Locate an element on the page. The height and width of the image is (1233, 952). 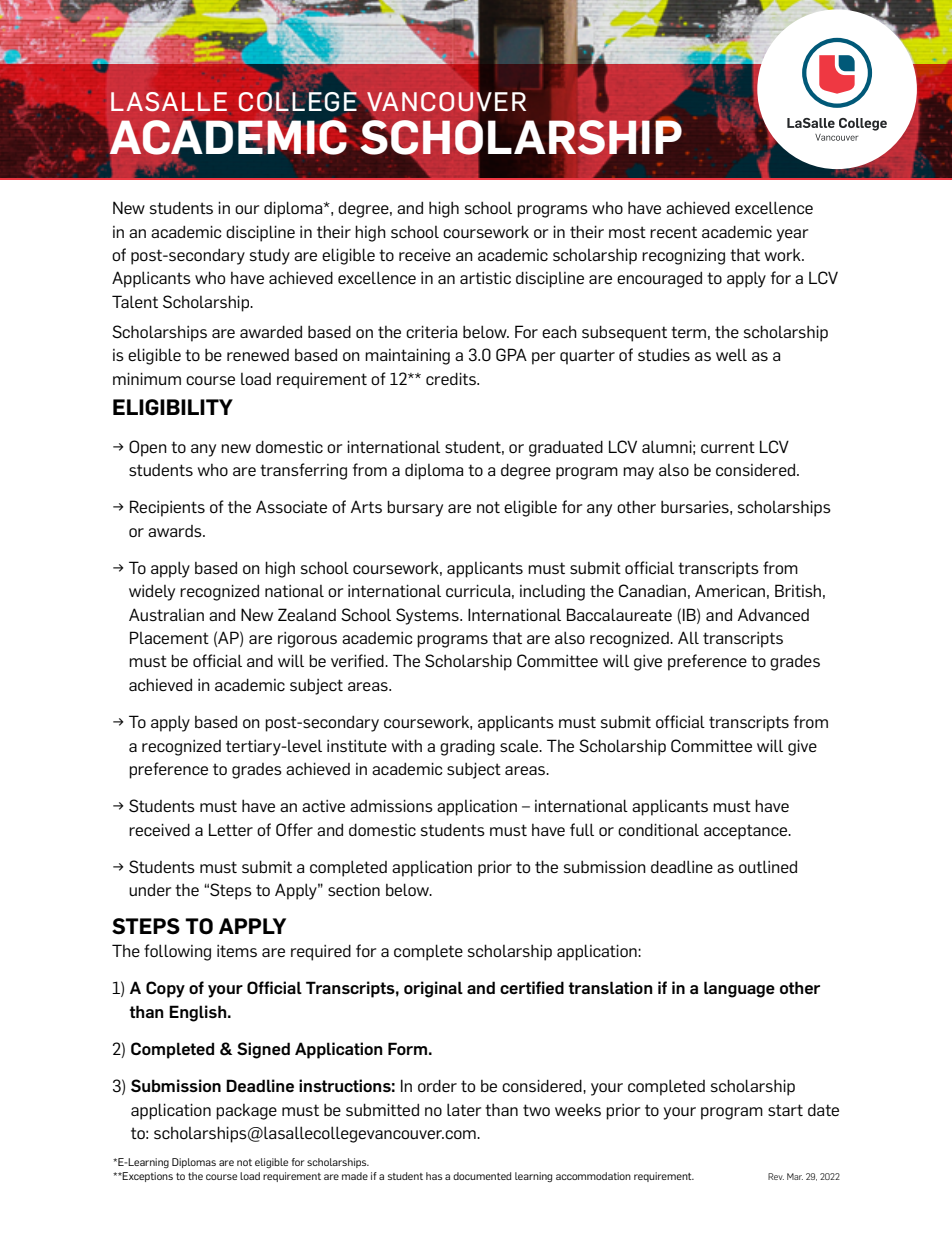
Rev is located at coordinates (776, 1176).
